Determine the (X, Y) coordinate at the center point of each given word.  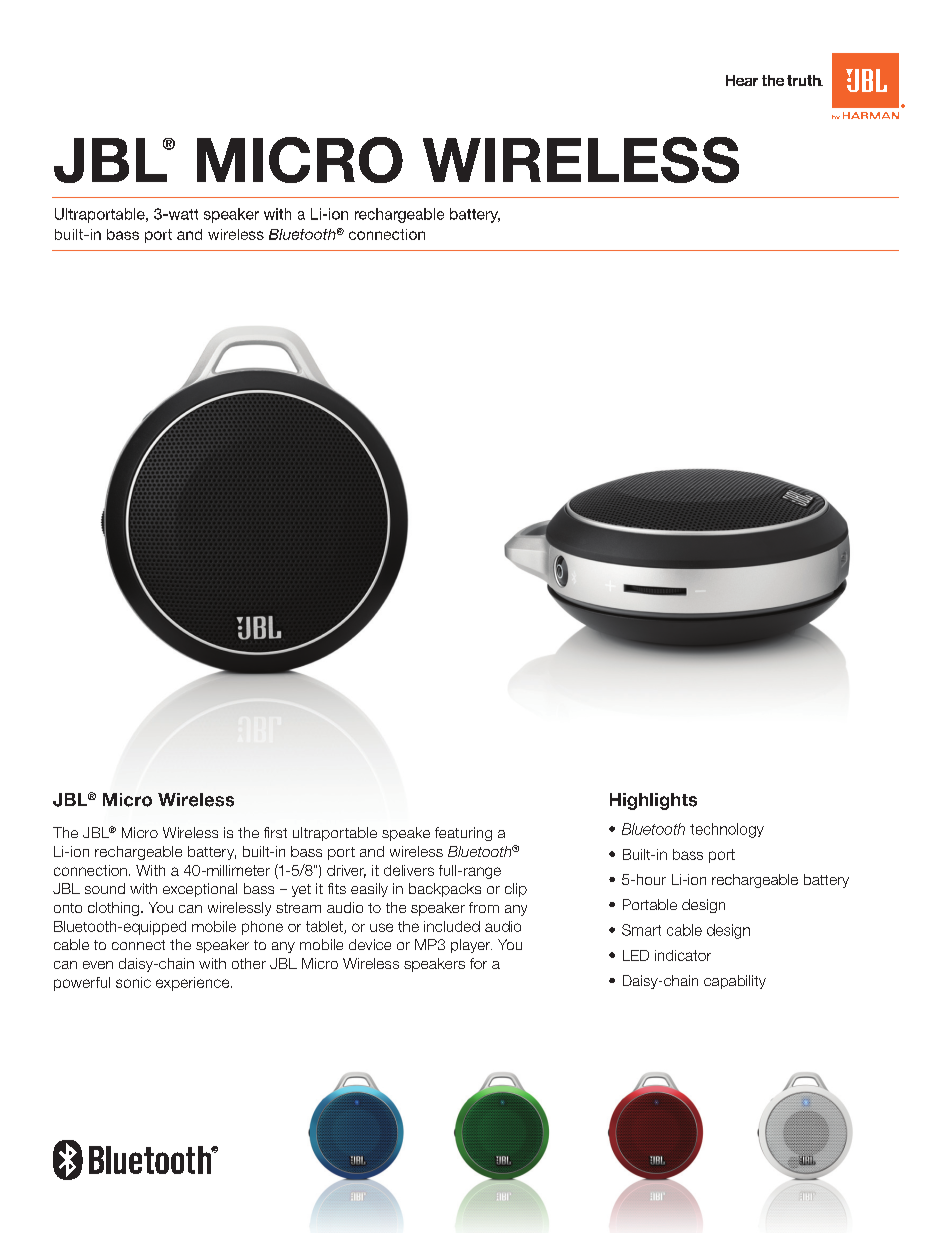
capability (735, 982)
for (478, 963)
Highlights (653, 801)
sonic (133, 982)
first (275, 832)
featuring (463, 834)
